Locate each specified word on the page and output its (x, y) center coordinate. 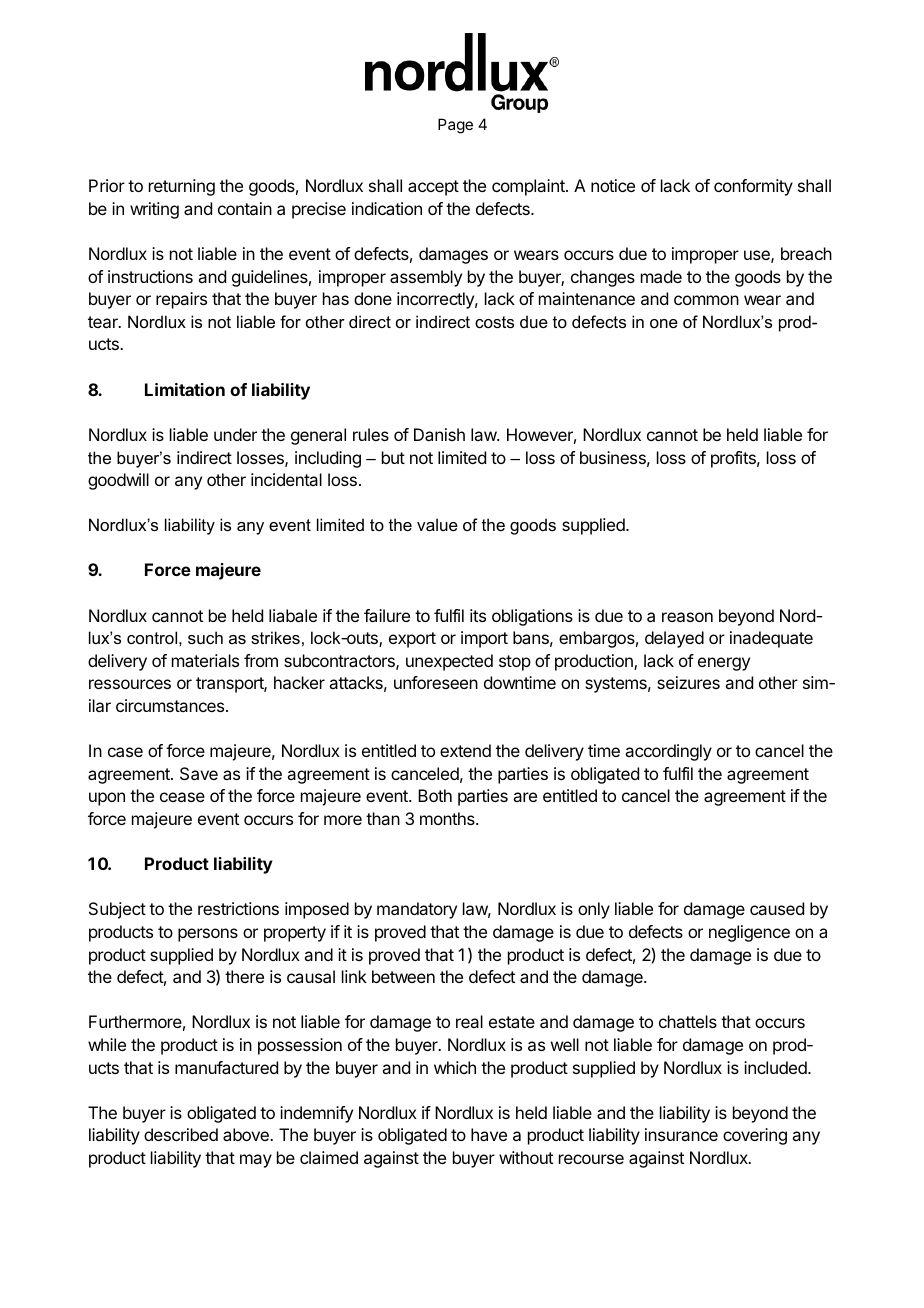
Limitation (185, 389)
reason (687, 617)
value (437, 524)
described (181, 1134)
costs (494, 322)
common (706, 300)
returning (182, 187)
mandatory (417, 910)
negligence (749, 933)
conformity (753, 187)
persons (208, 935)
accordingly (668, 752)
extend (465, 750)
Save (199, 773)
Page (455, 126)
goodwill (118, 481)
